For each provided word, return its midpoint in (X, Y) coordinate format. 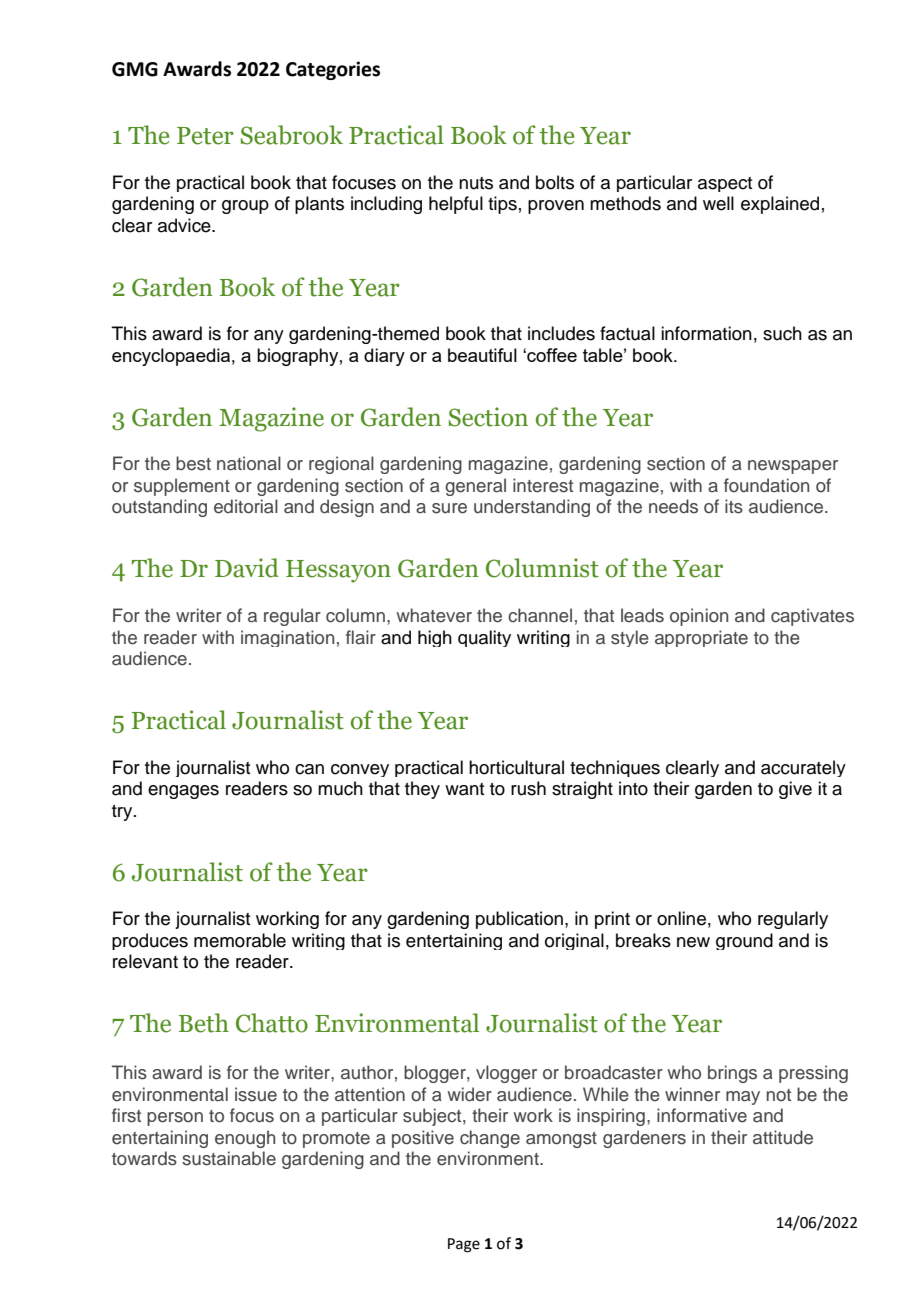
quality (484, 638)
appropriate (701, 638)
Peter (205, 136)
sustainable (229, 1158)
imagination (287, 638)
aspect (725, 184)
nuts (476, 183)
